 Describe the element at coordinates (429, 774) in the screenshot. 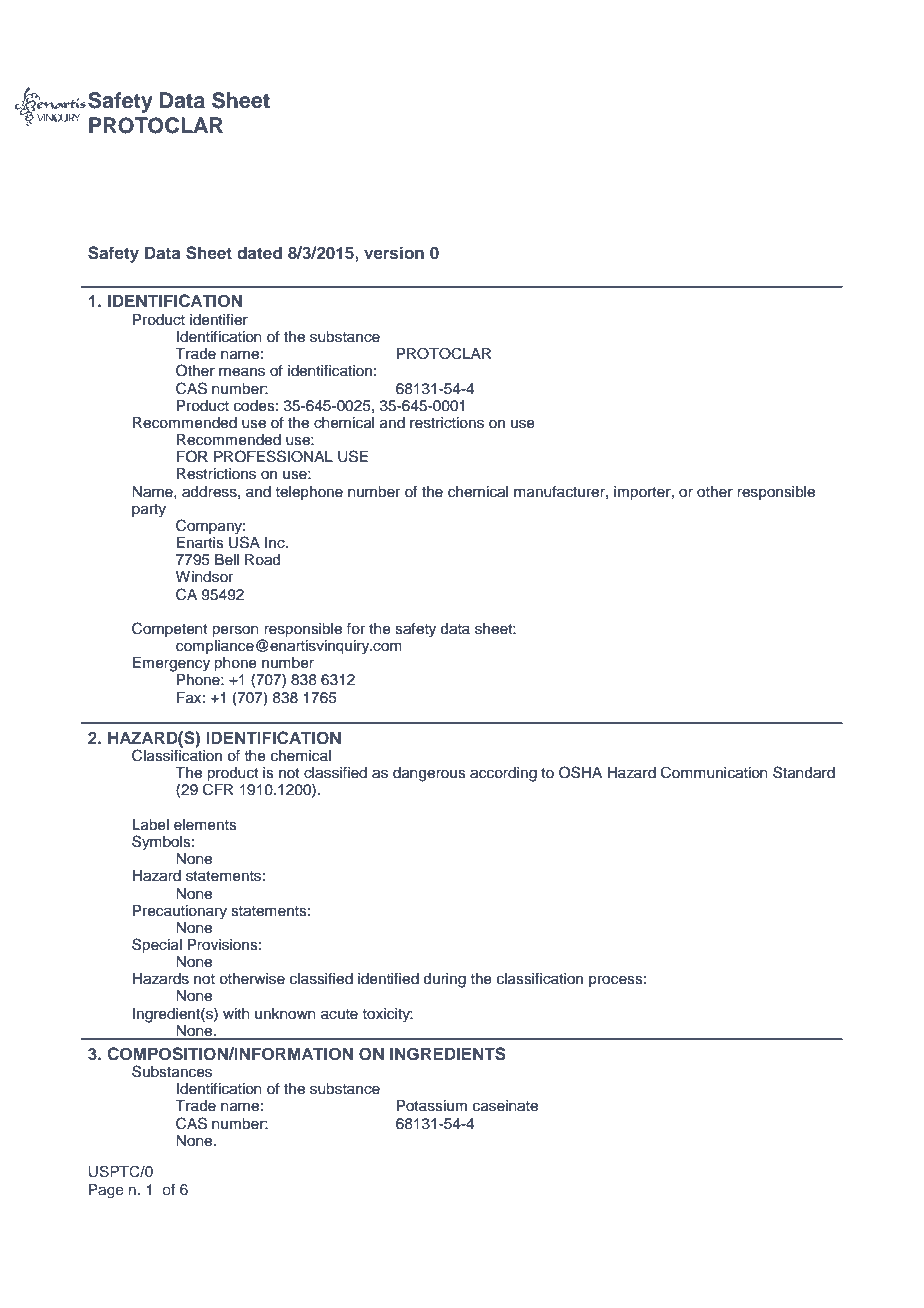

I see `dangerous` at that location.
